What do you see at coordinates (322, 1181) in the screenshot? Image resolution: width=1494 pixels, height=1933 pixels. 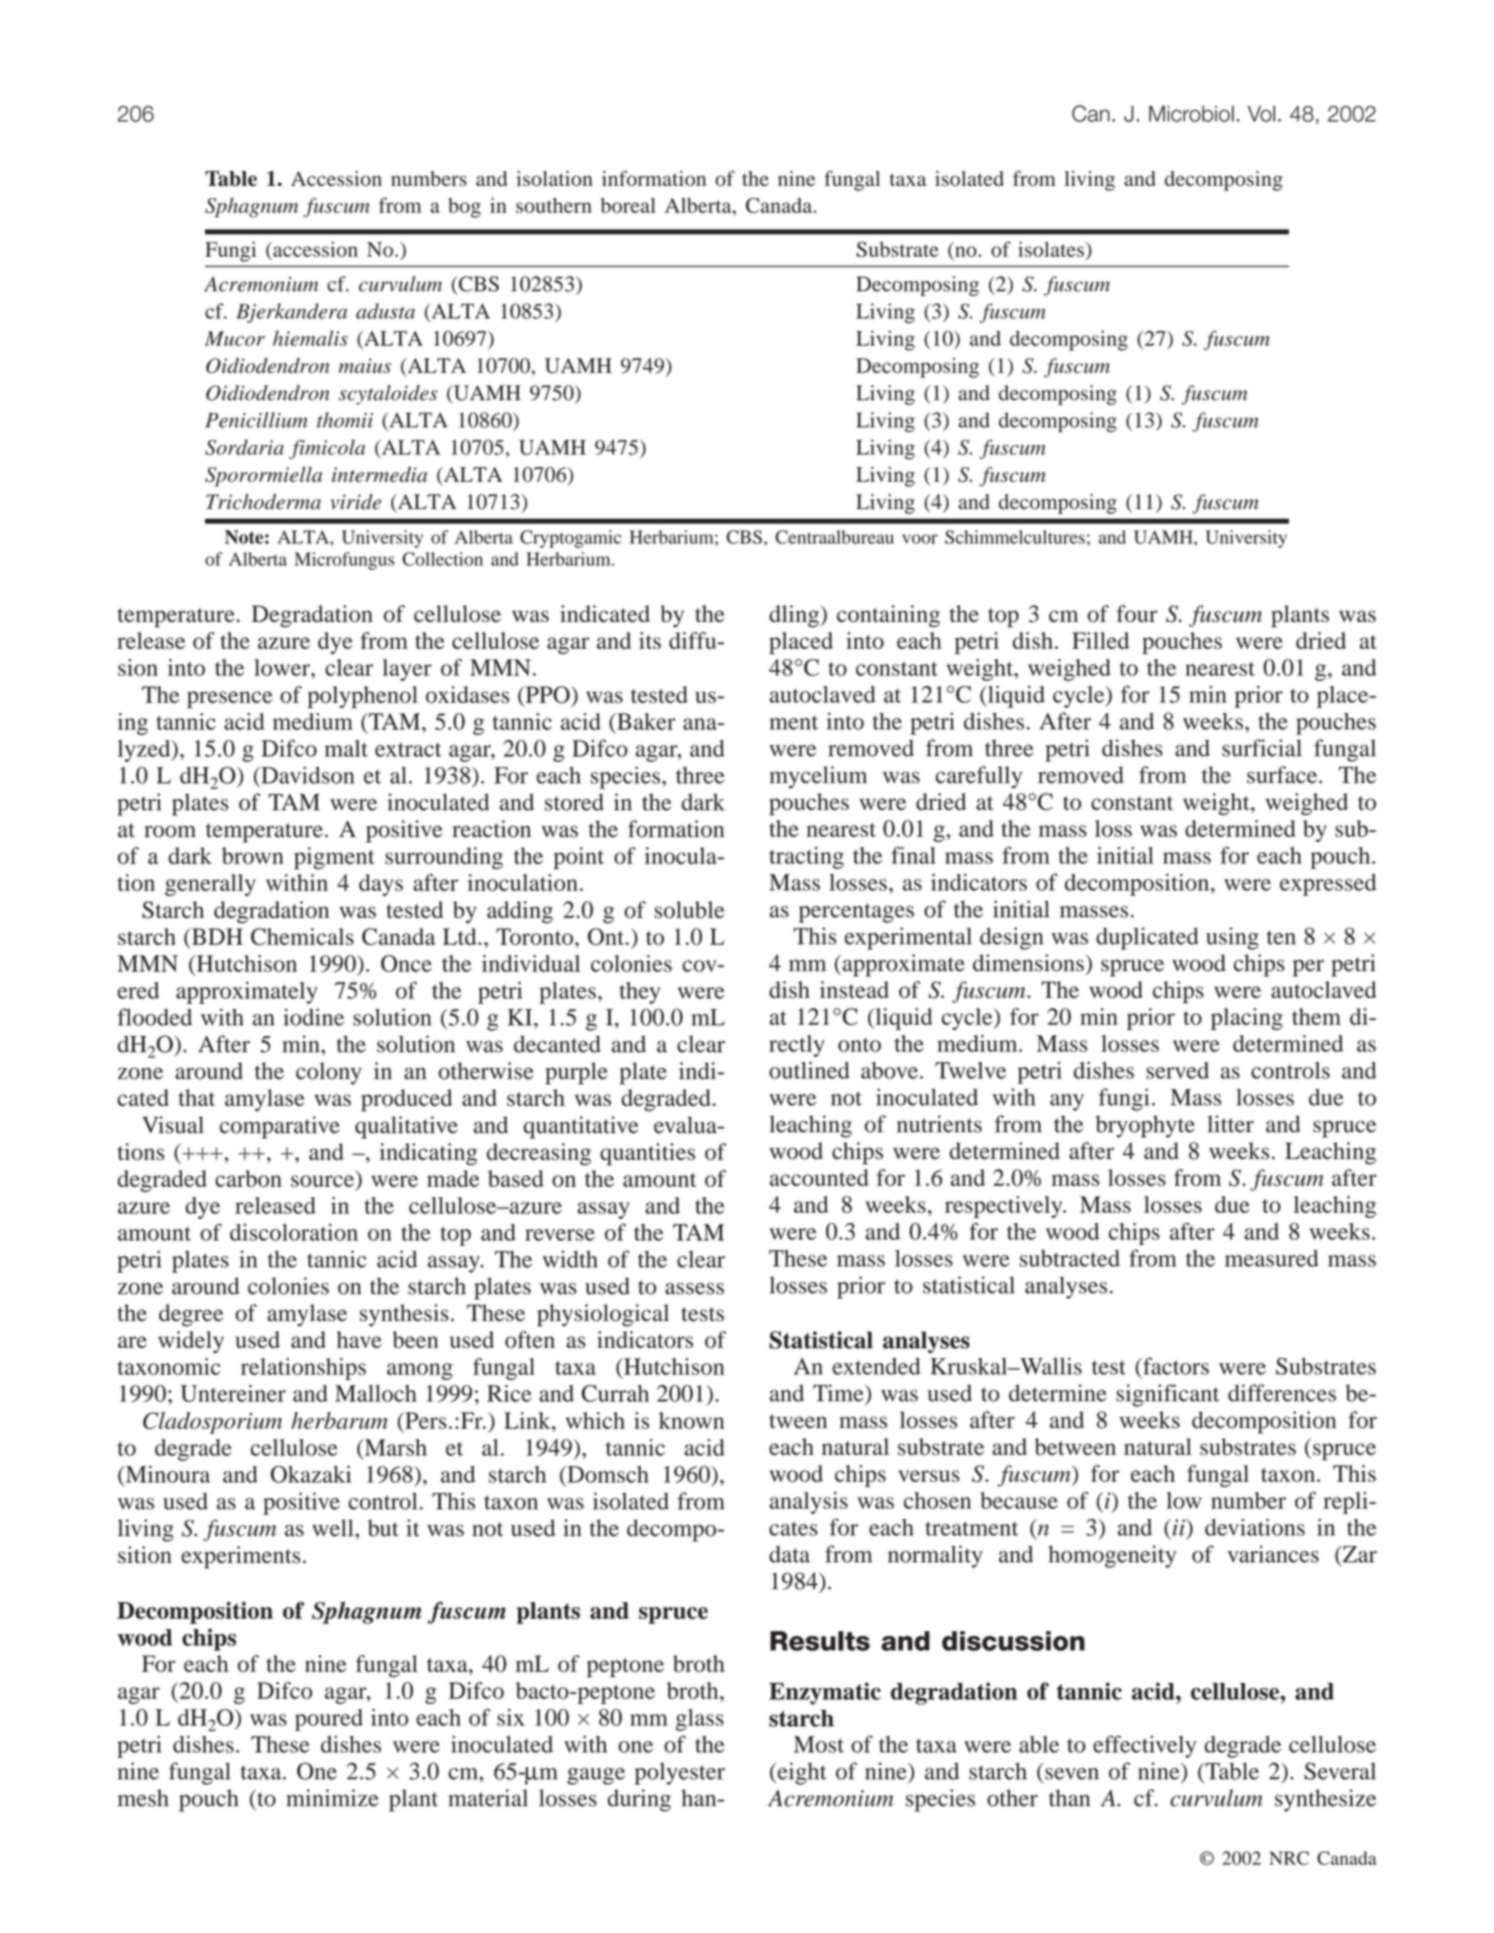 I see `source` at bounding box center [322, 1181].
